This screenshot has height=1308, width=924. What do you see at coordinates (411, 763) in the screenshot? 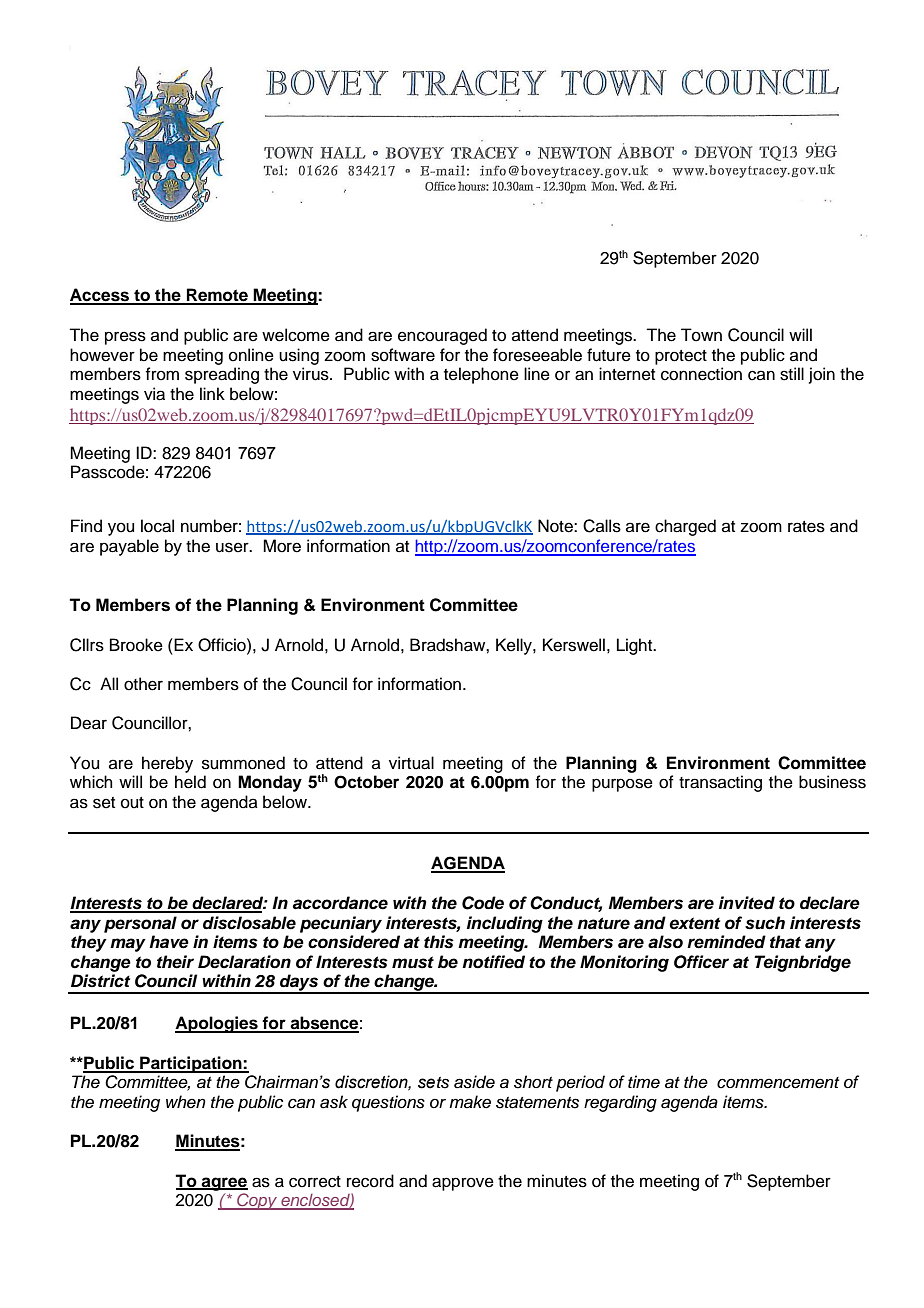
I see `virtual` at bounding box center [411, 763].
